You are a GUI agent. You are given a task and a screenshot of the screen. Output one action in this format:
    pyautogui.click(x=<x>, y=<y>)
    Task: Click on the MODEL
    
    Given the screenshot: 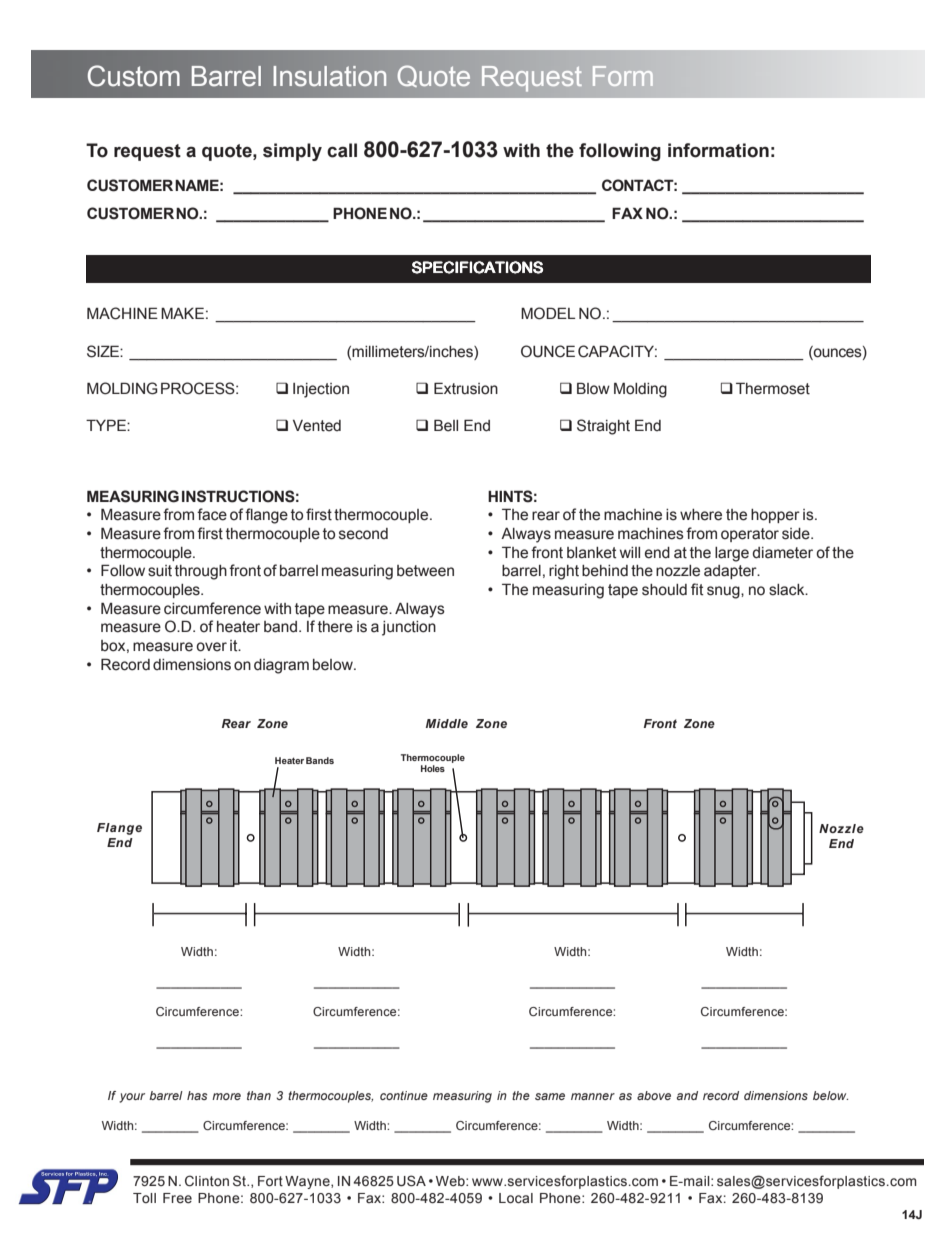 What is the action you would take?
    pyautogui.click(x=548, y=313)
